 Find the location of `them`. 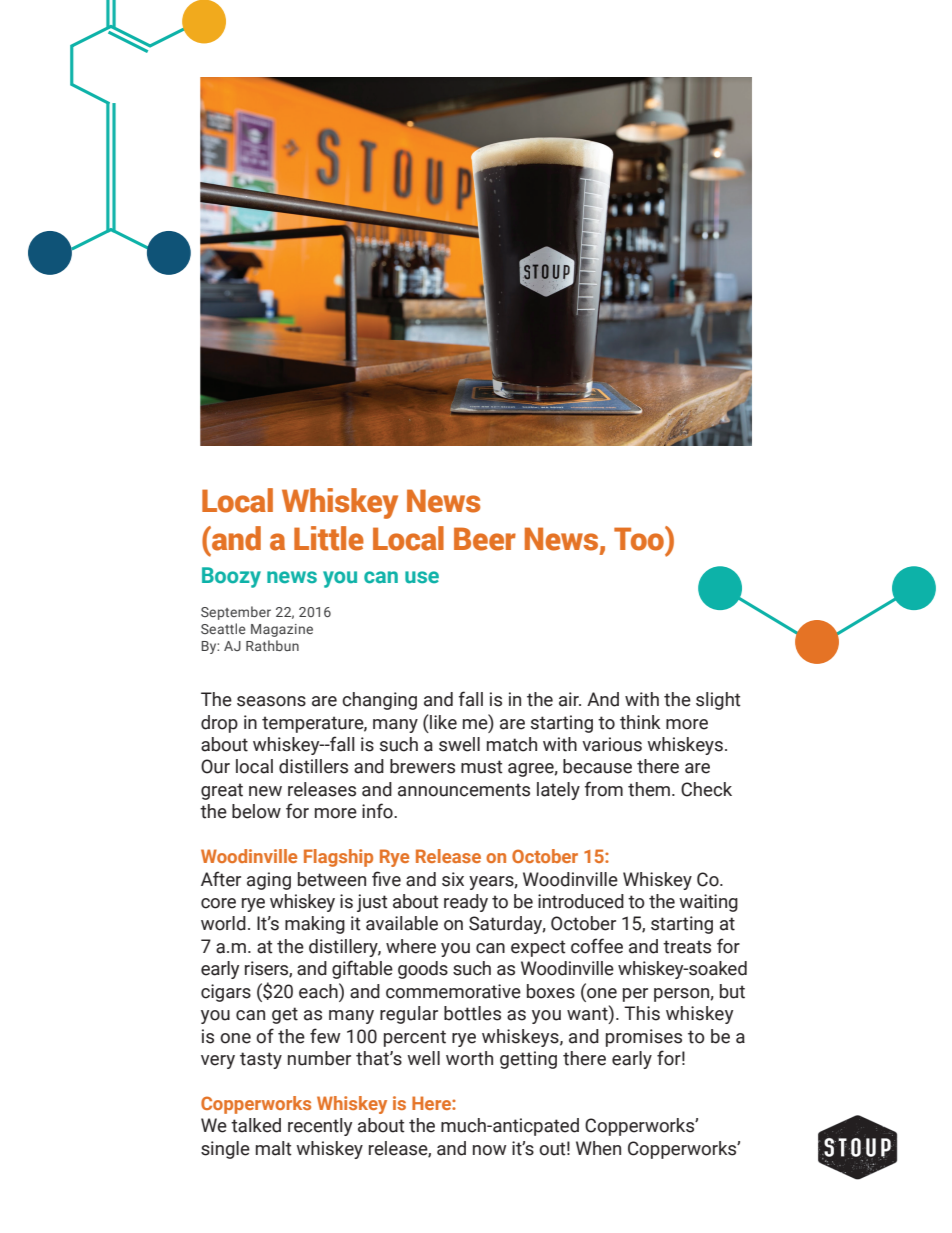

them is located at coordinates (649, 789).
